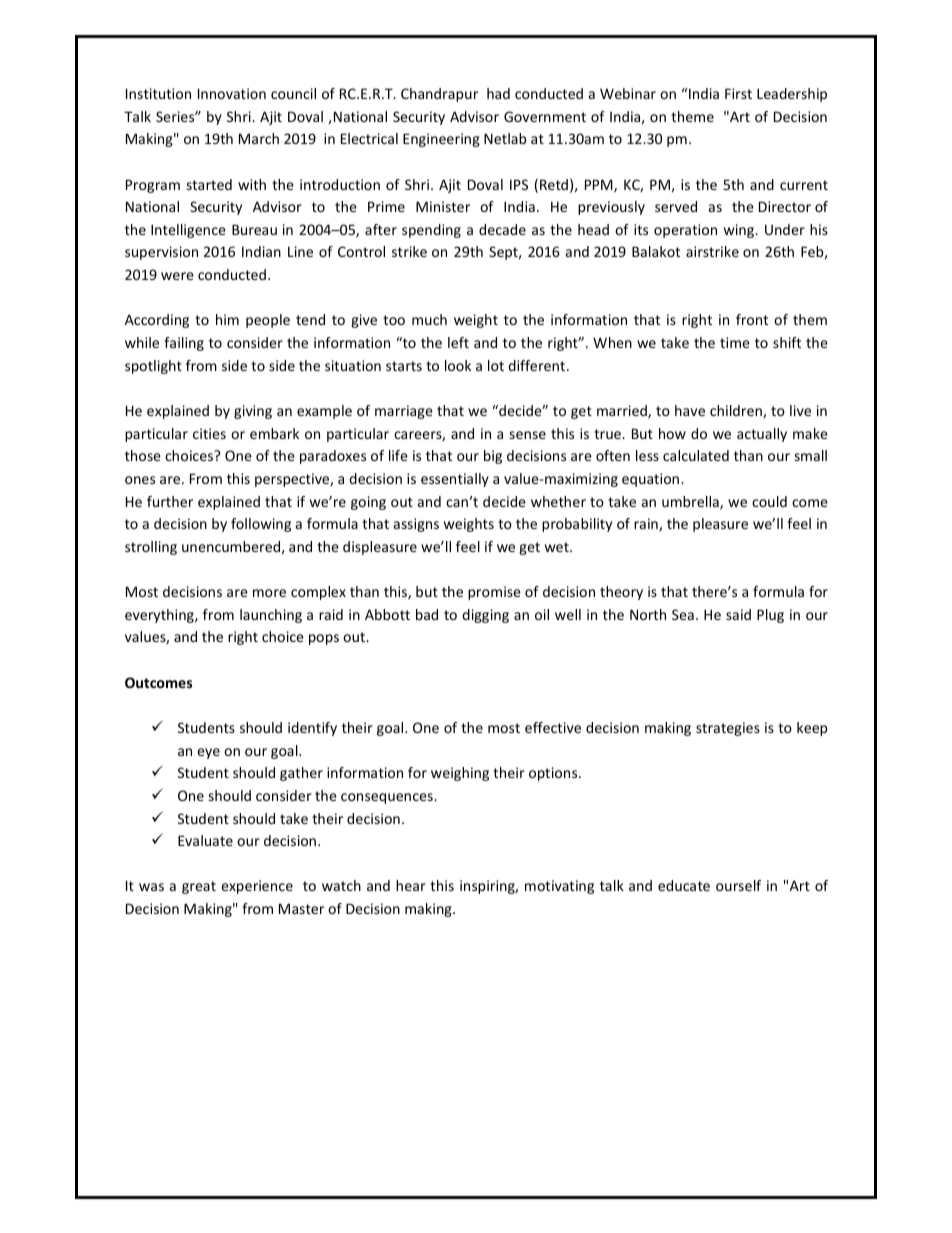  What do you see at coordinates (498, 93) in the image?
I see `had` at bounding box center [498, 93].
